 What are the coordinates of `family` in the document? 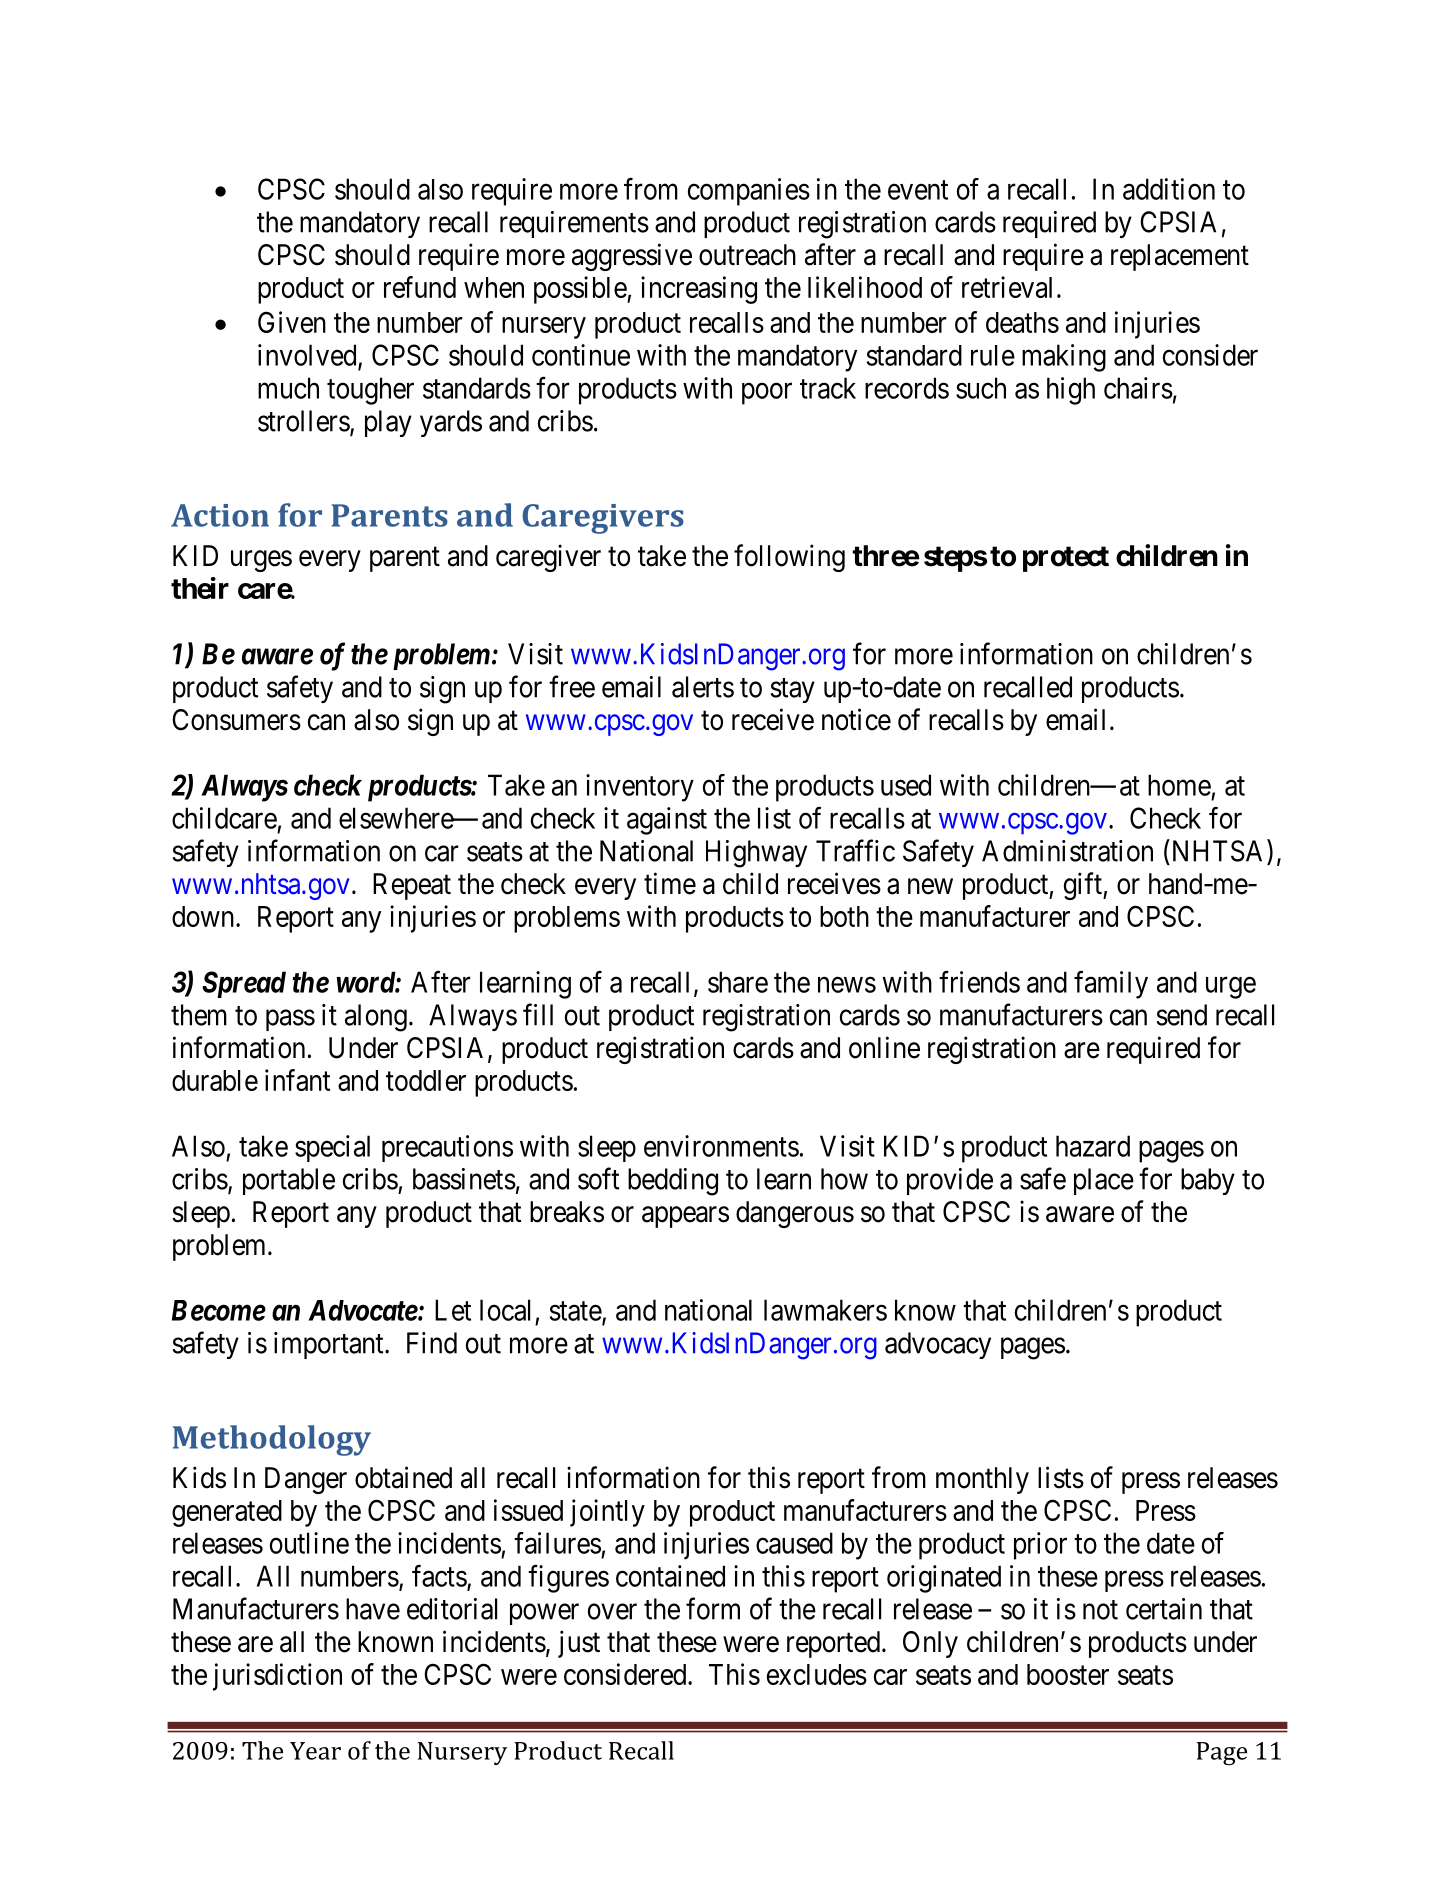 It's located at (1111, 985).
